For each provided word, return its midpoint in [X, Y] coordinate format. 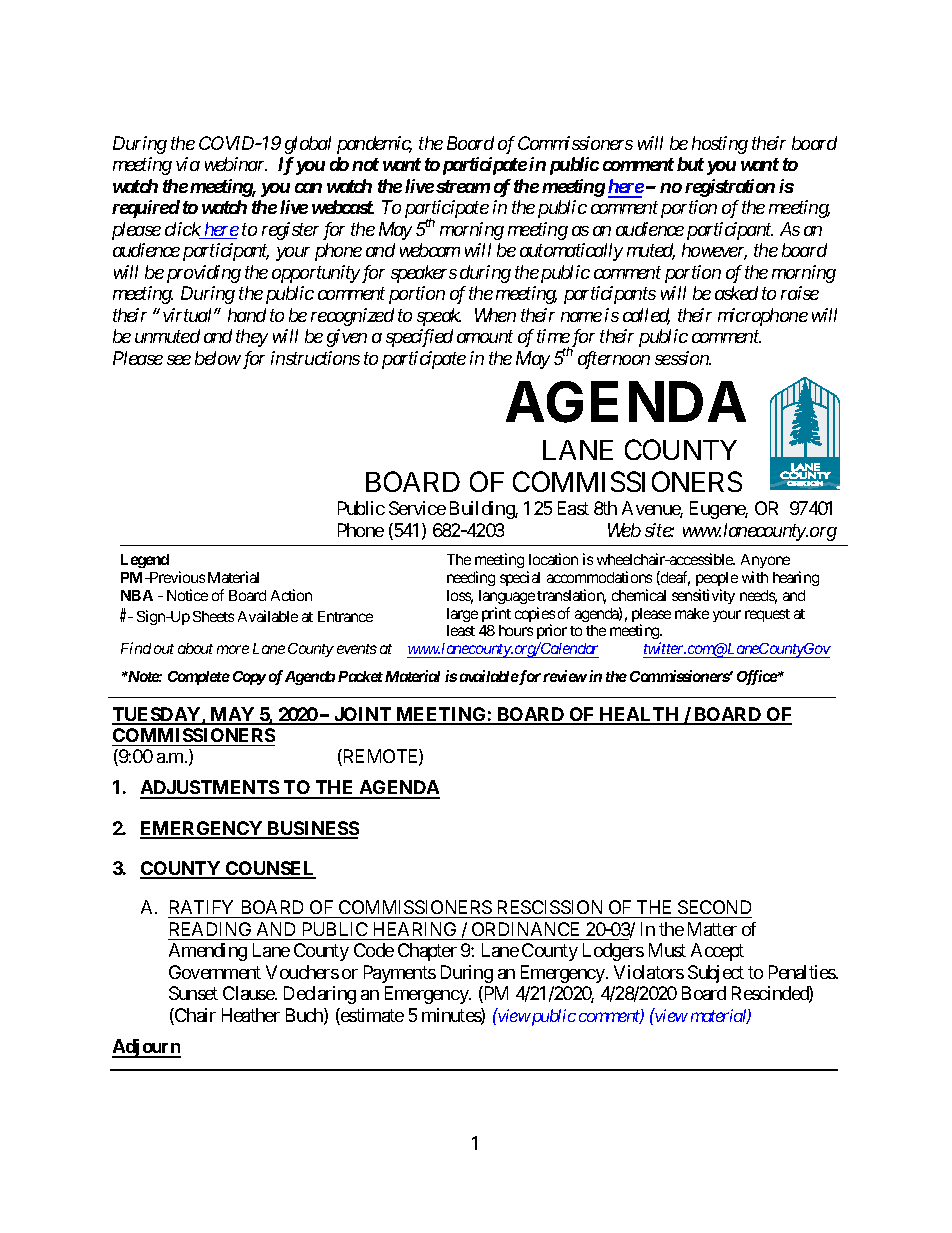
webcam [430, 250]
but [690, 164]
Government [215, 972]
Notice [187, 595]
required [146, 209]
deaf [674, 578]
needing [471, 578]
